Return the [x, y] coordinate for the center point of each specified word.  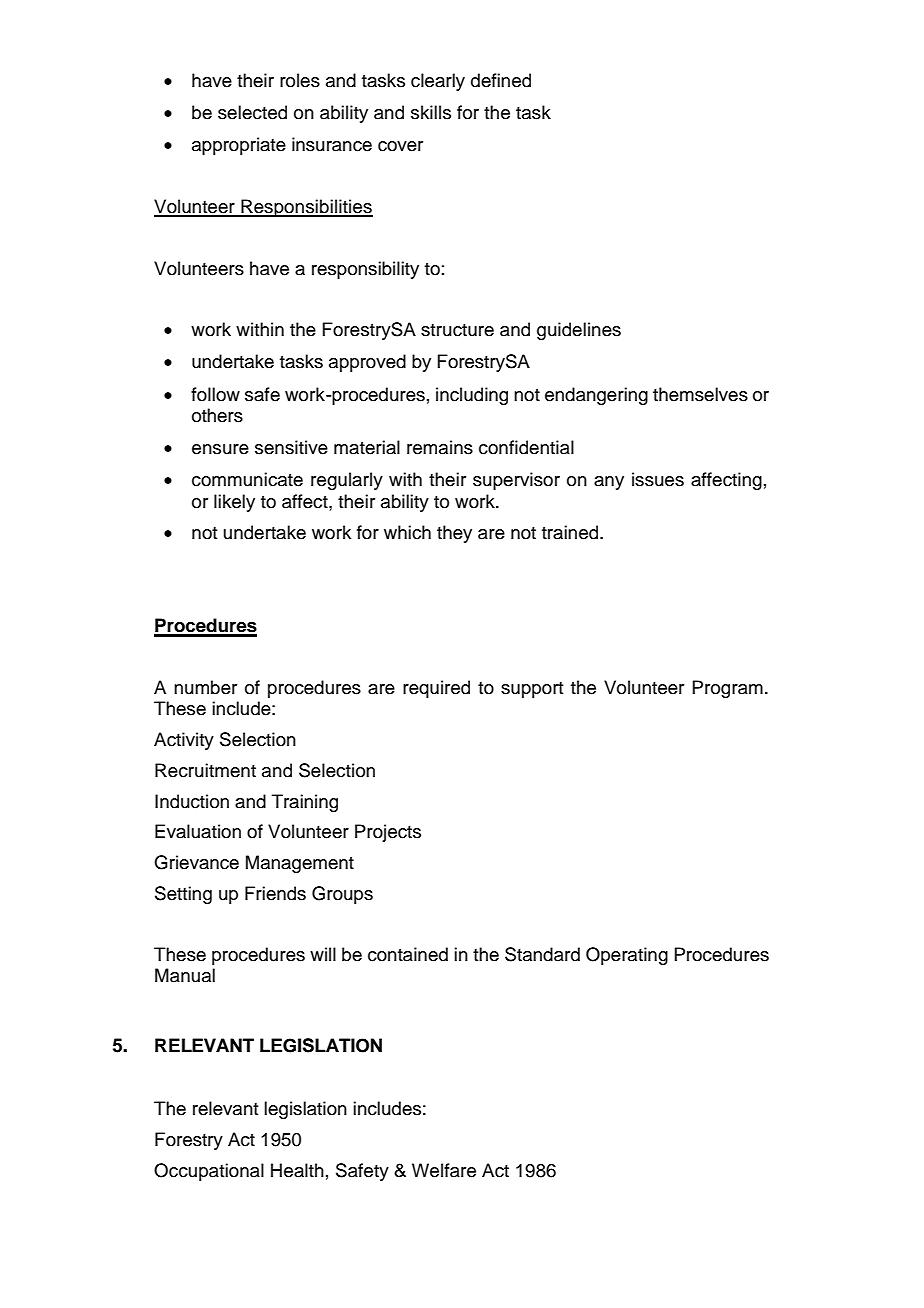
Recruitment [205, 770]
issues [658, 479]
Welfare [444, 1170]
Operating [627, 956]
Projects [388, 833]
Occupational [209, 1172]
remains [440, 447]
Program [727, 689]
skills [431, 112]
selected [252, 112]
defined [501, 80]
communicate [247, 479]
